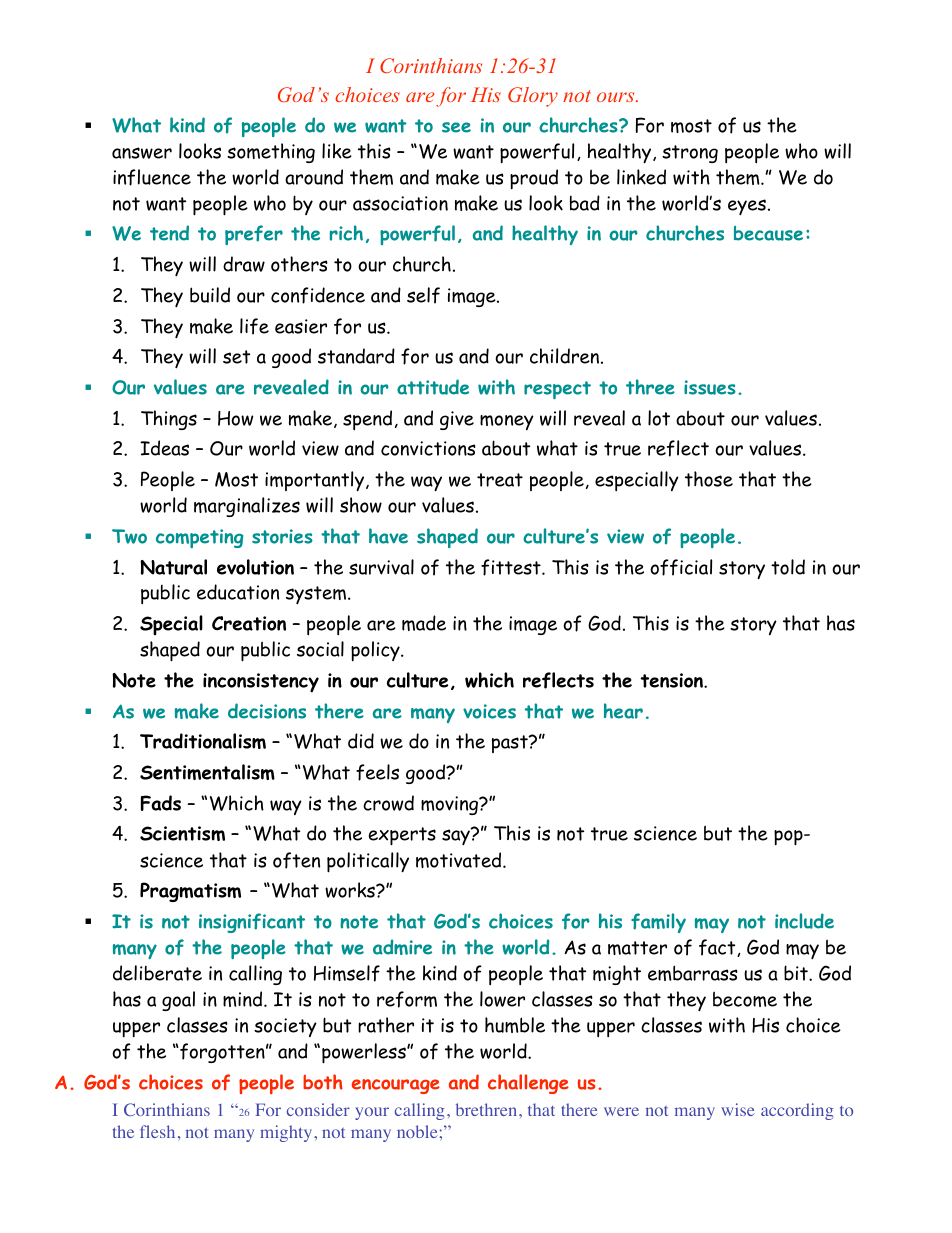 This page has height=1233, width=952. Describe the element at coordinates (271, 153) in the page. I see `something` at that location.
